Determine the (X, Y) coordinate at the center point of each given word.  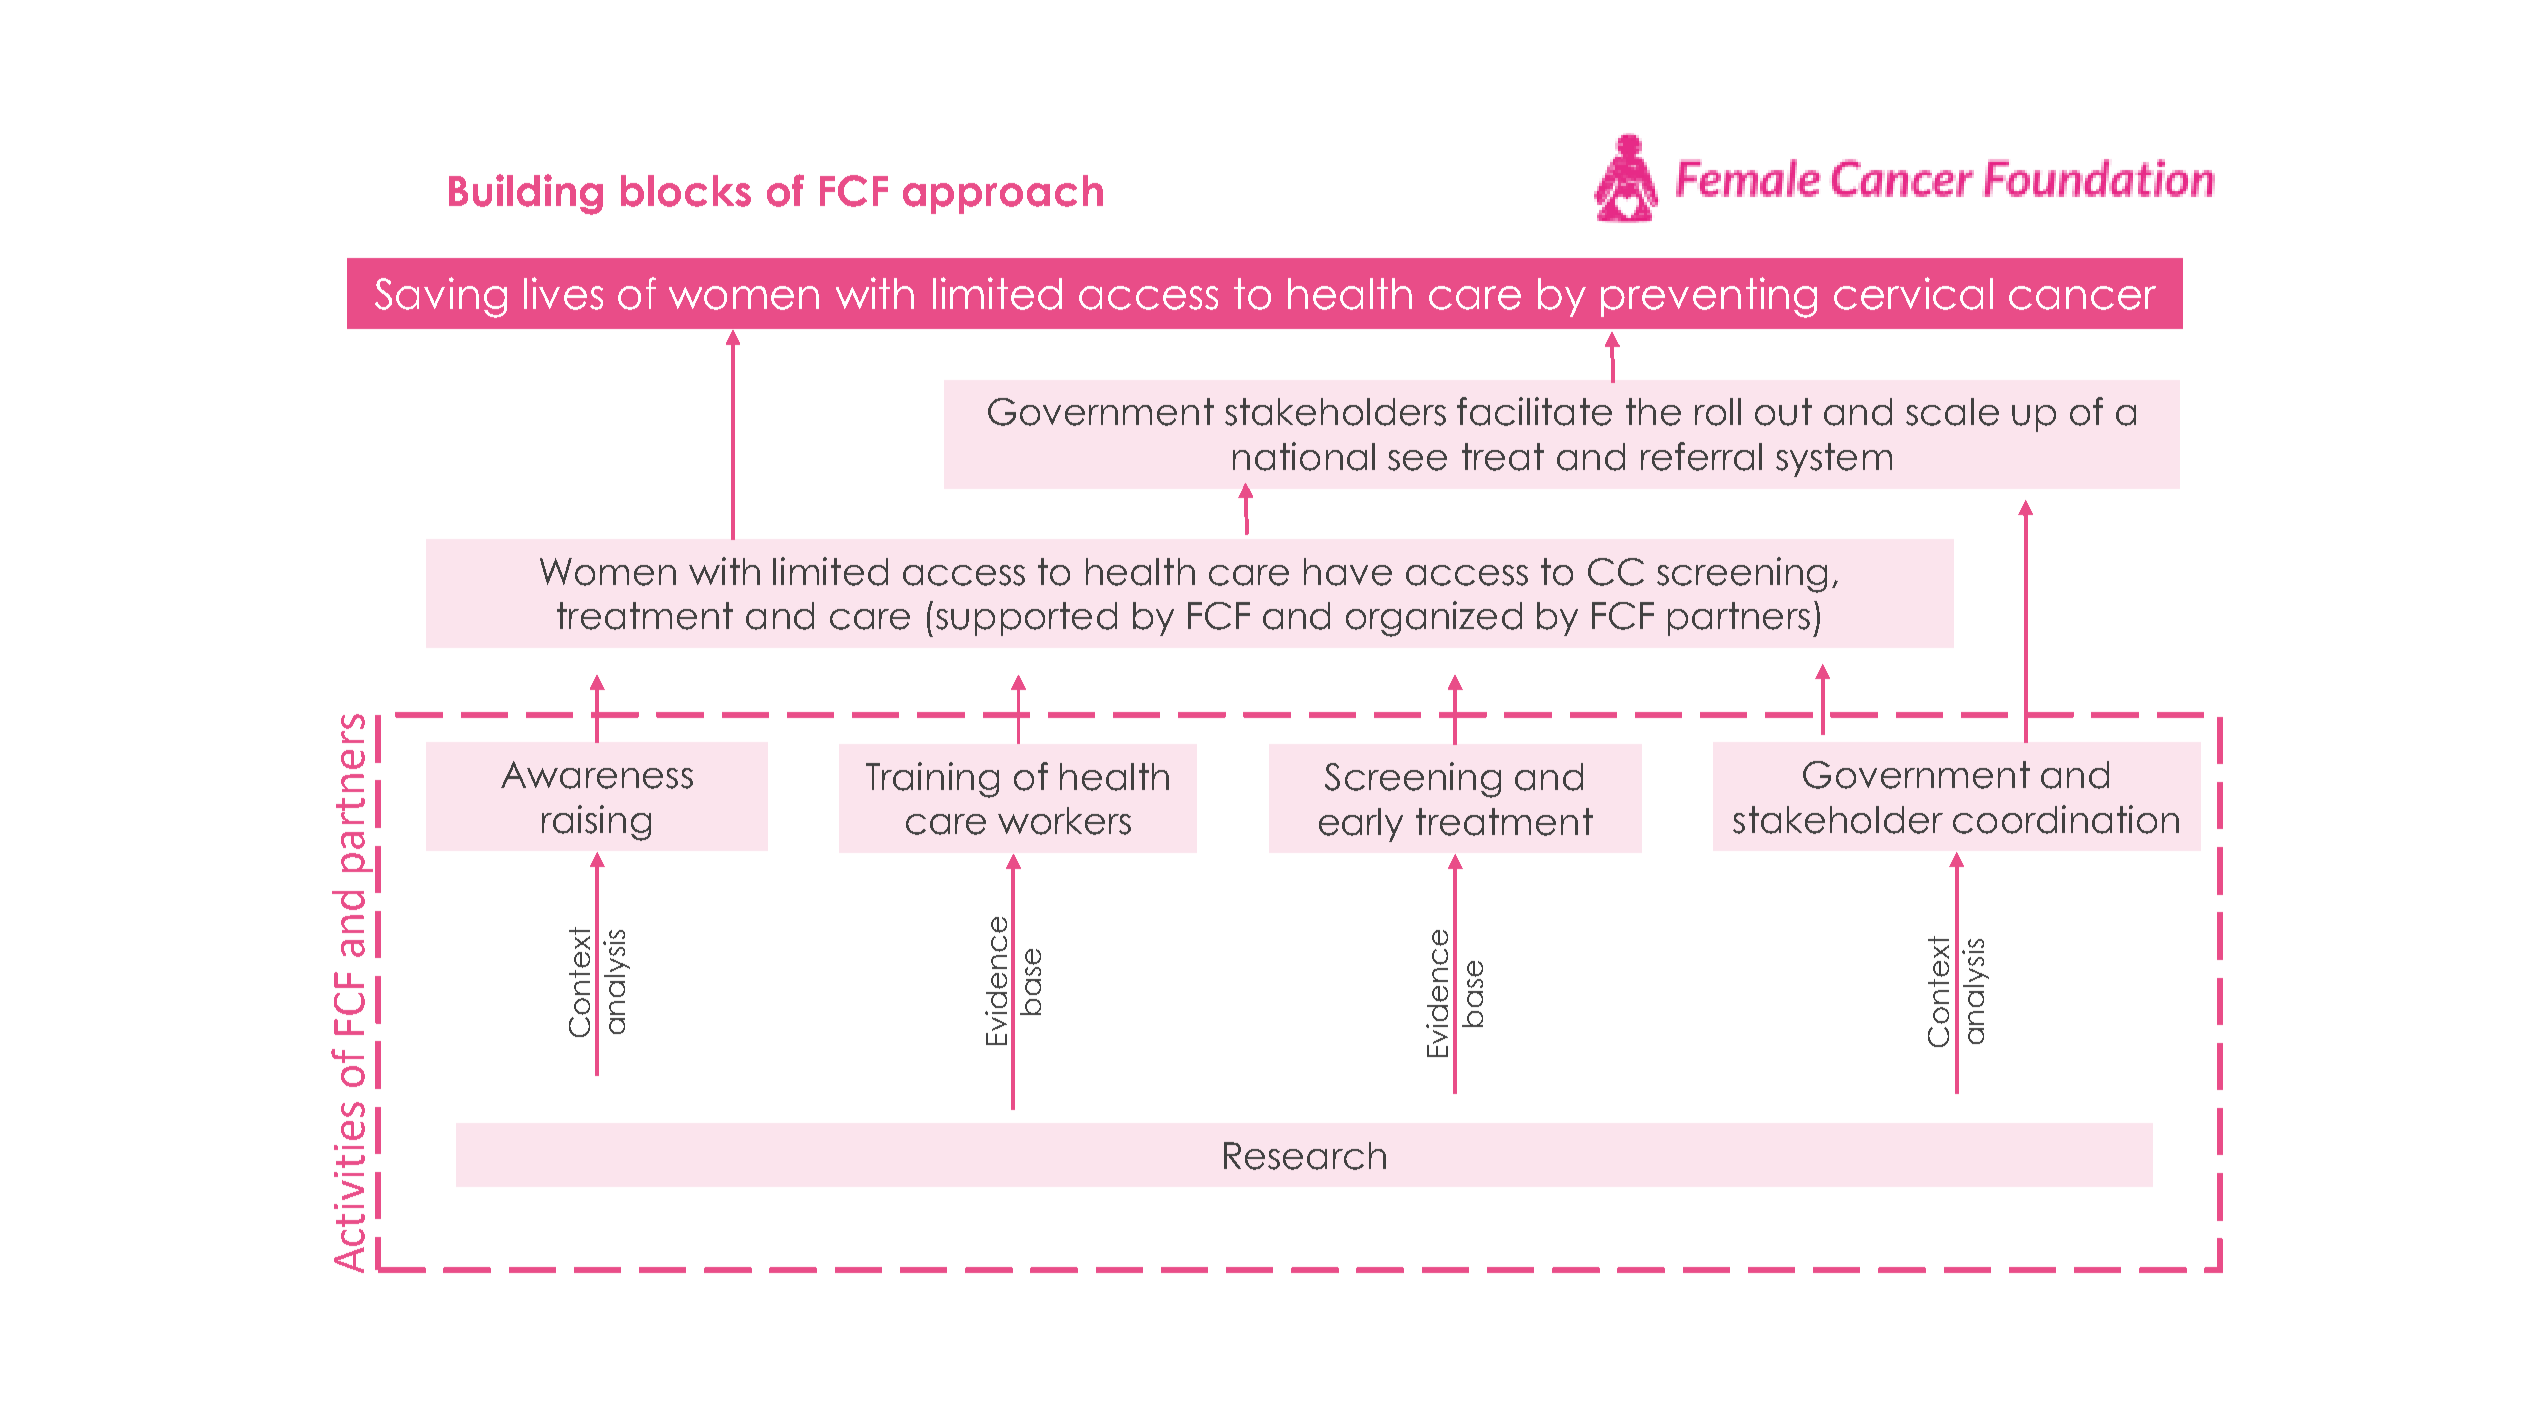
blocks (686, 191)
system (1834, 460)
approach (1003, 194)
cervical (1913, 293)
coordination (2066, 819)
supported (1026, 619)
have (1348, 572)
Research (1305, 1156)
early (1361, 825)
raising (596, 823)
